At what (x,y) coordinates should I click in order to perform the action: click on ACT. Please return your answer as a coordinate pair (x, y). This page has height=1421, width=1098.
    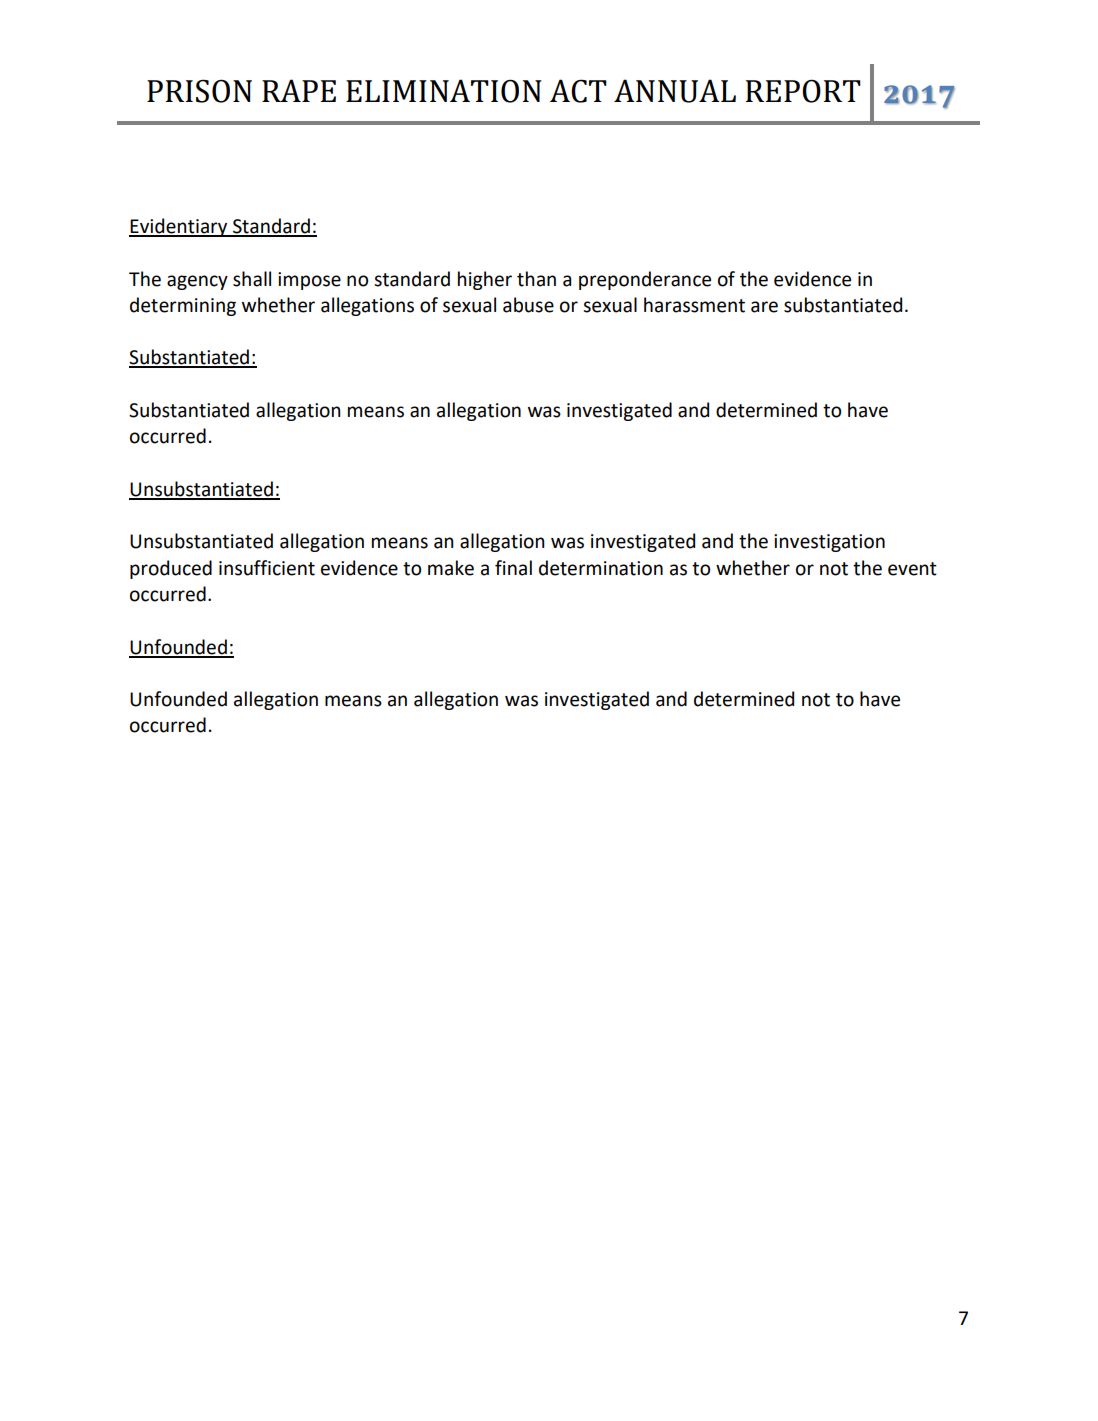
    Looking at the image, I should click on (578, 91).
